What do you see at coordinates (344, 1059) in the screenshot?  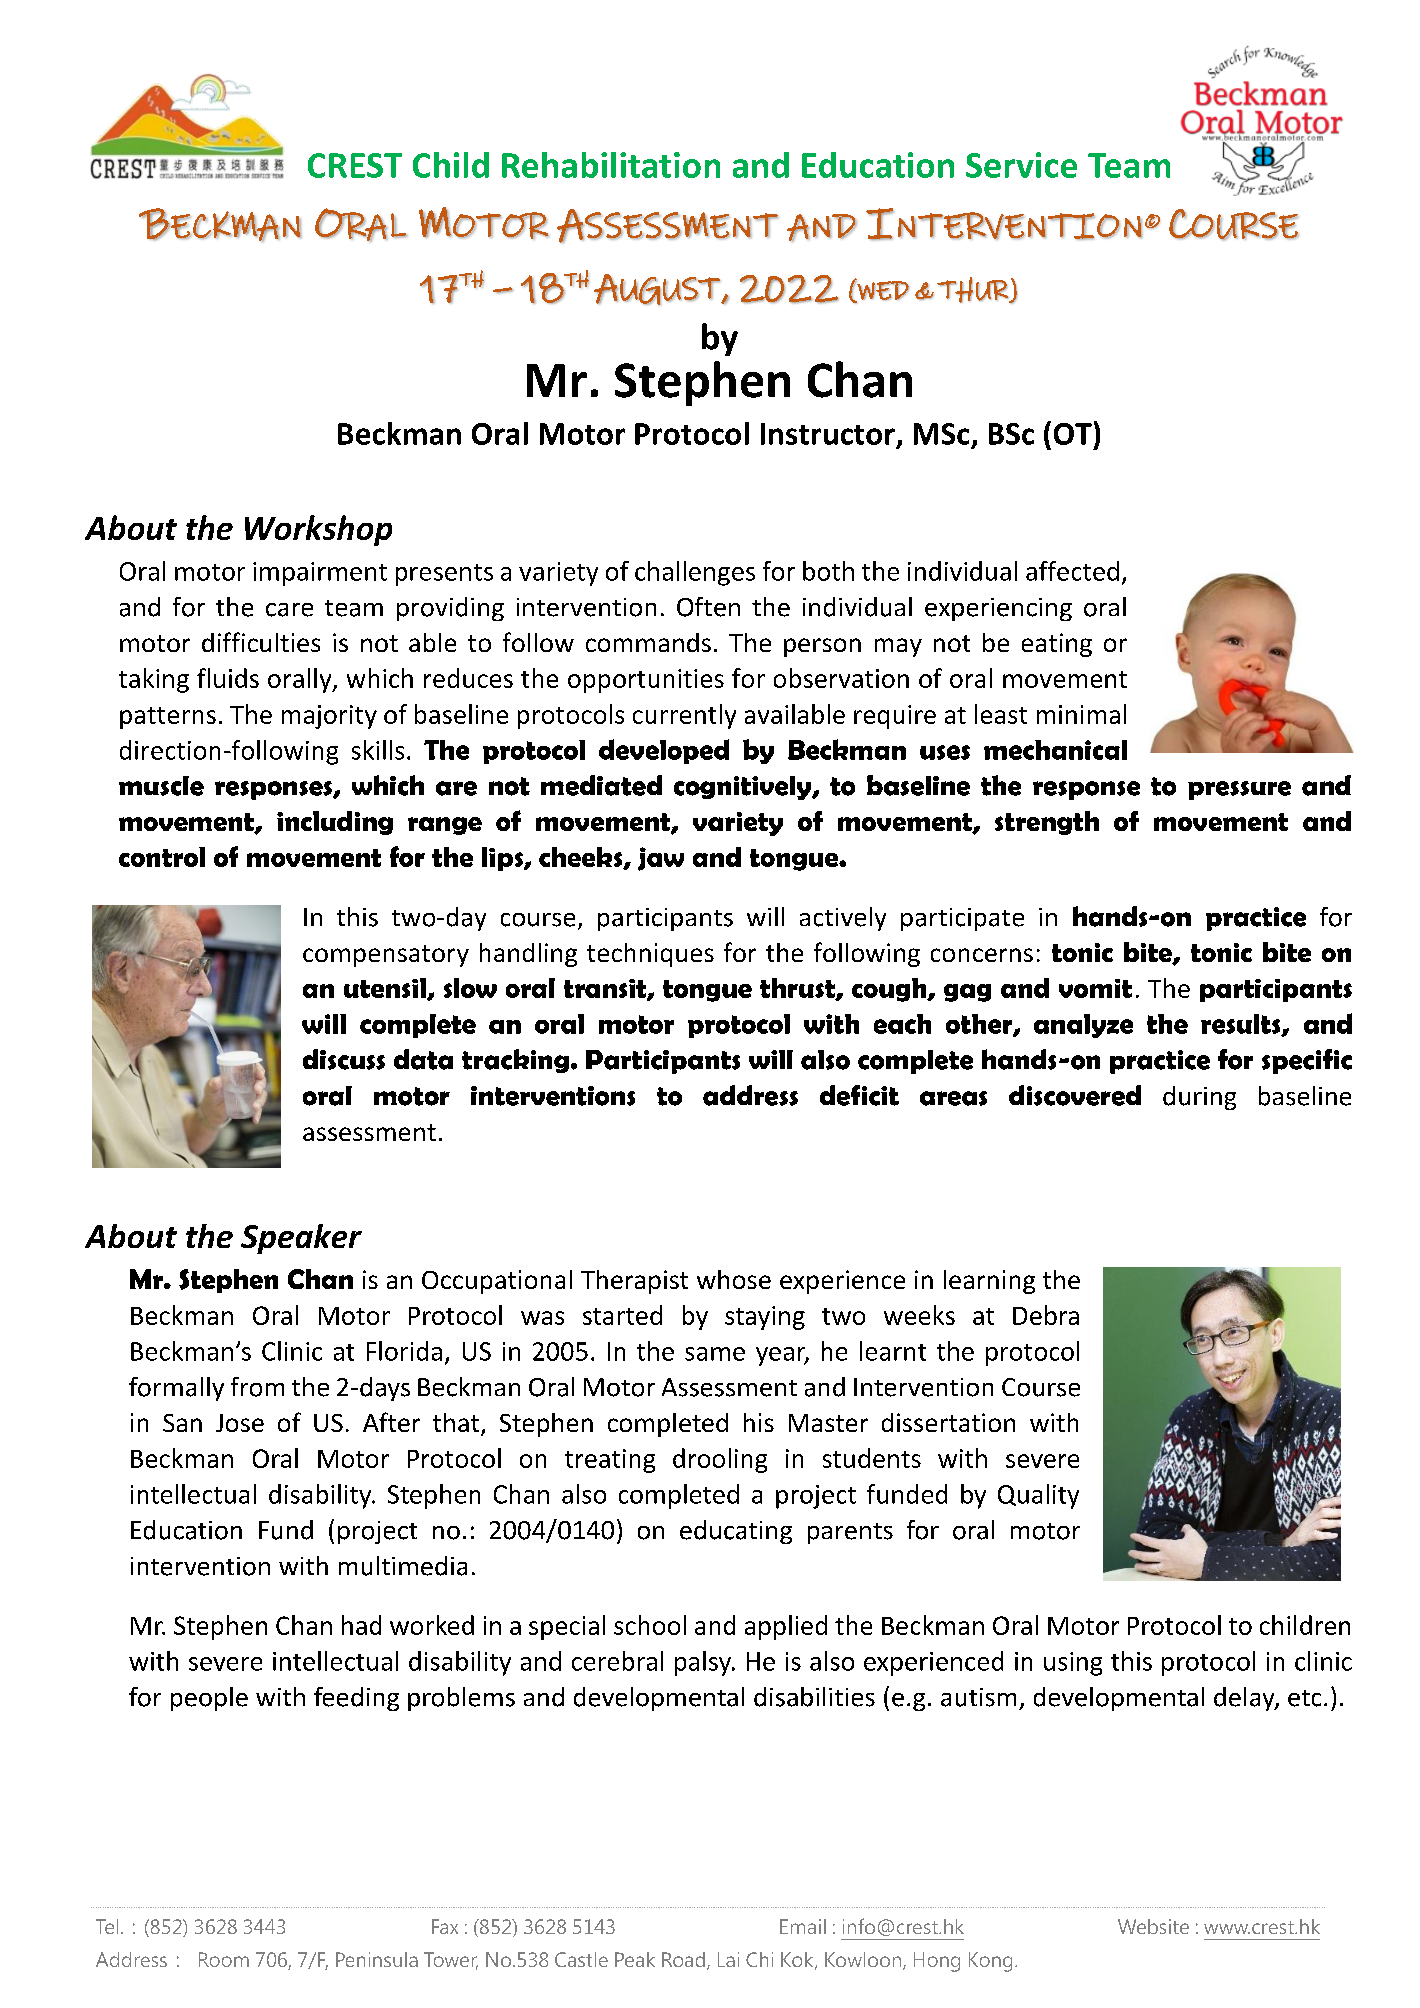 I see `discuss` at bounding box center [344, 1059].
